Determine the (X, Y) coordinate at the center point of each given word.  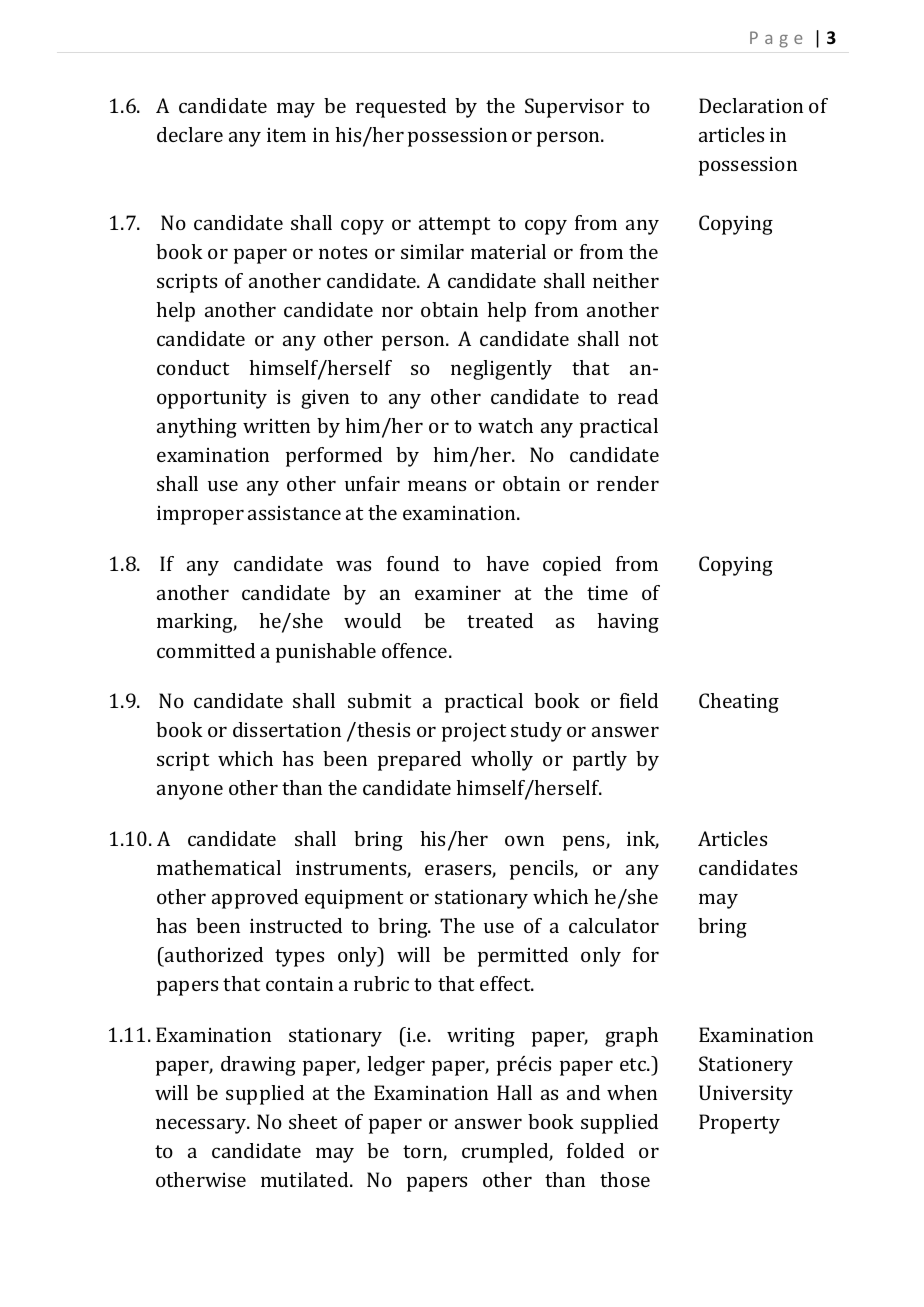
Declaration (751, 105)
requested (401, 108)
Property (739, 1124)
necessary (202, 1126)
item (286, 135)
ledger (396, 1066)
